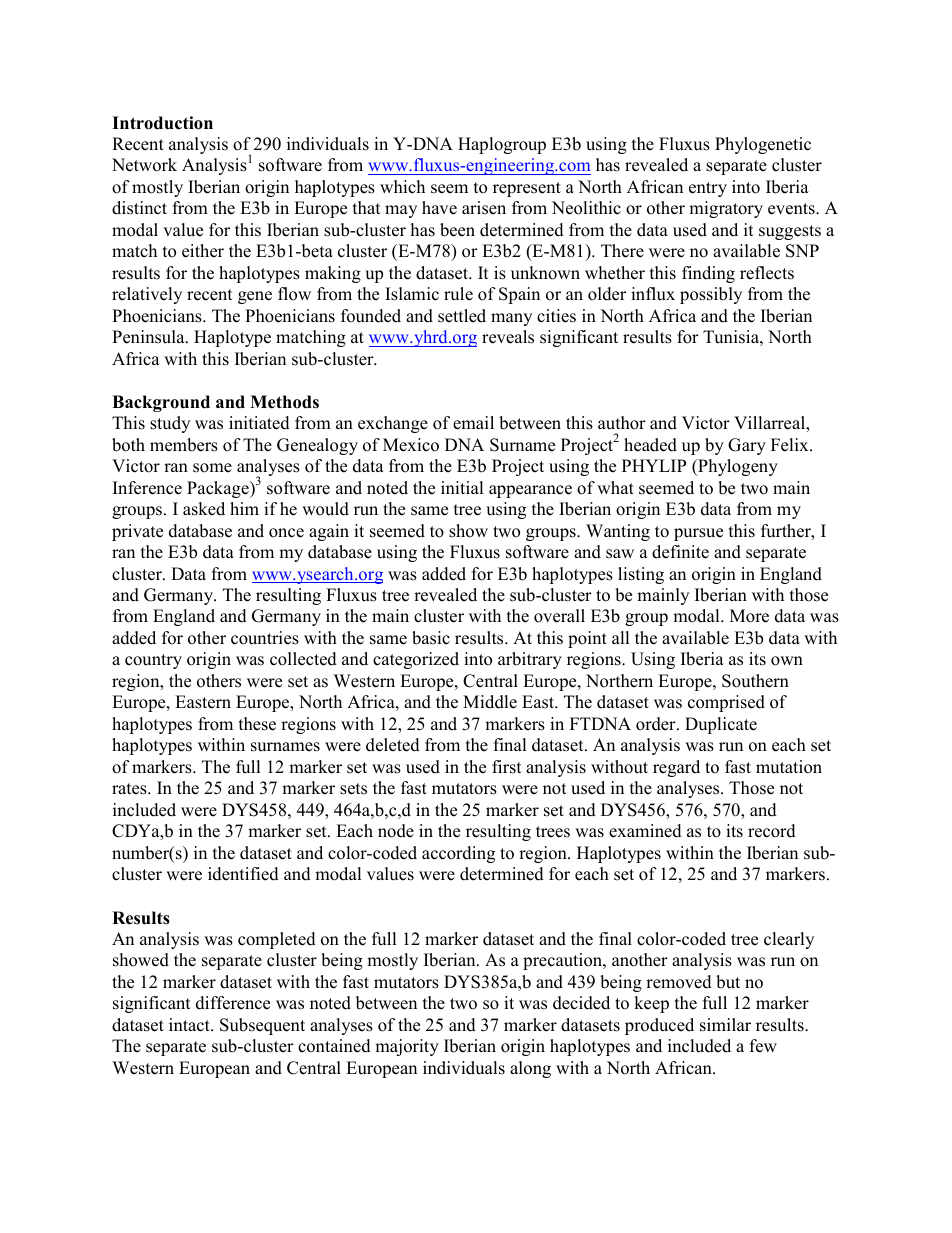 The width and height of the image is (952, 1233). Describe the element at coordinates (772, 831) in the image. I see `record` at that location.
